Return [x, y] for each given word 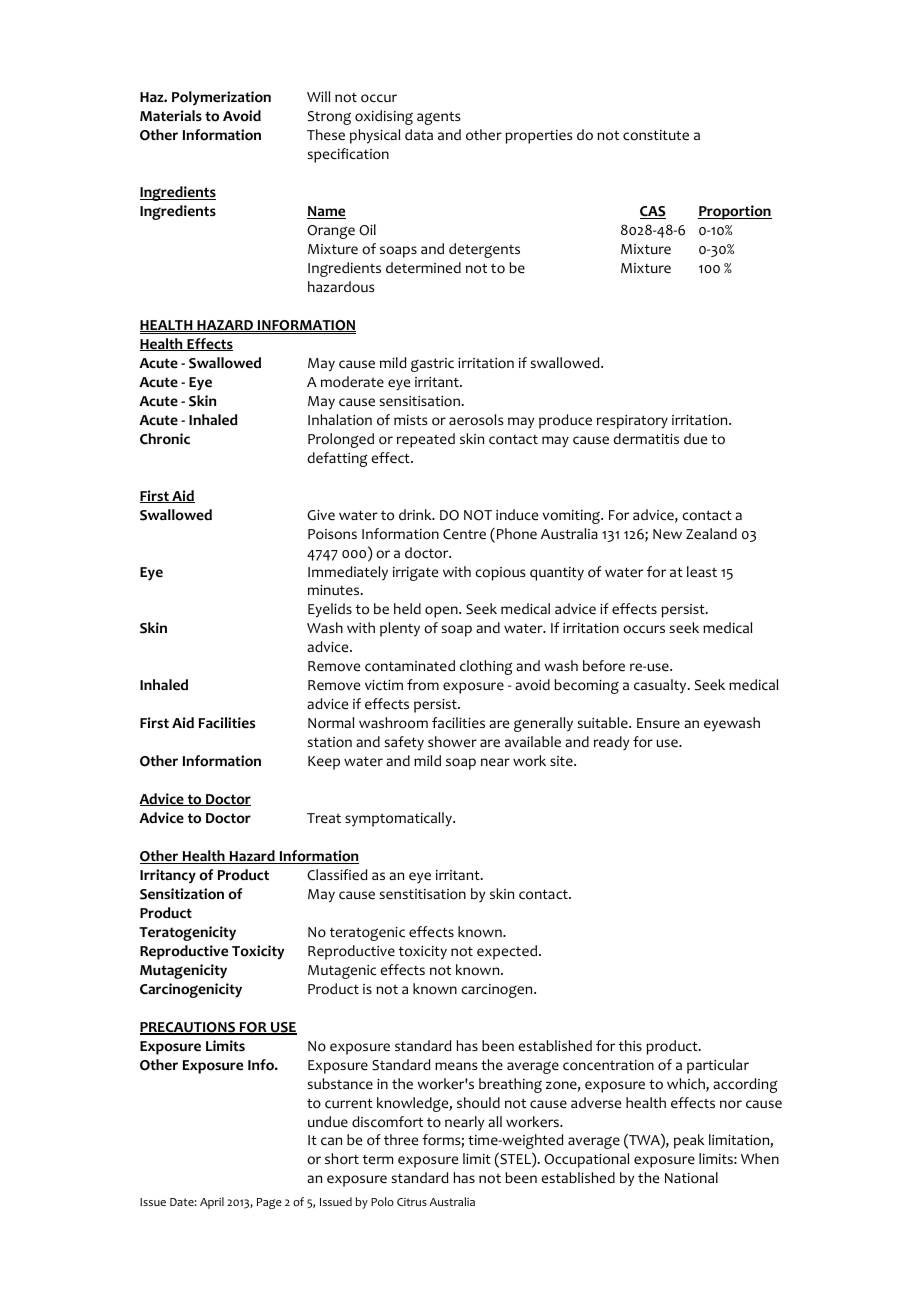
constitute [656, 135]
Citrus [412, 1202]
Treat [324, 818]
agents [439, 118]
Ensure [658, 723]
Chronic [165, 439]
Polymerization [221, 98]
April [212, 1203]
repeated [426, 440]
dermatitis [646, 438]
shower [452, 742]
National [691, 1178]
